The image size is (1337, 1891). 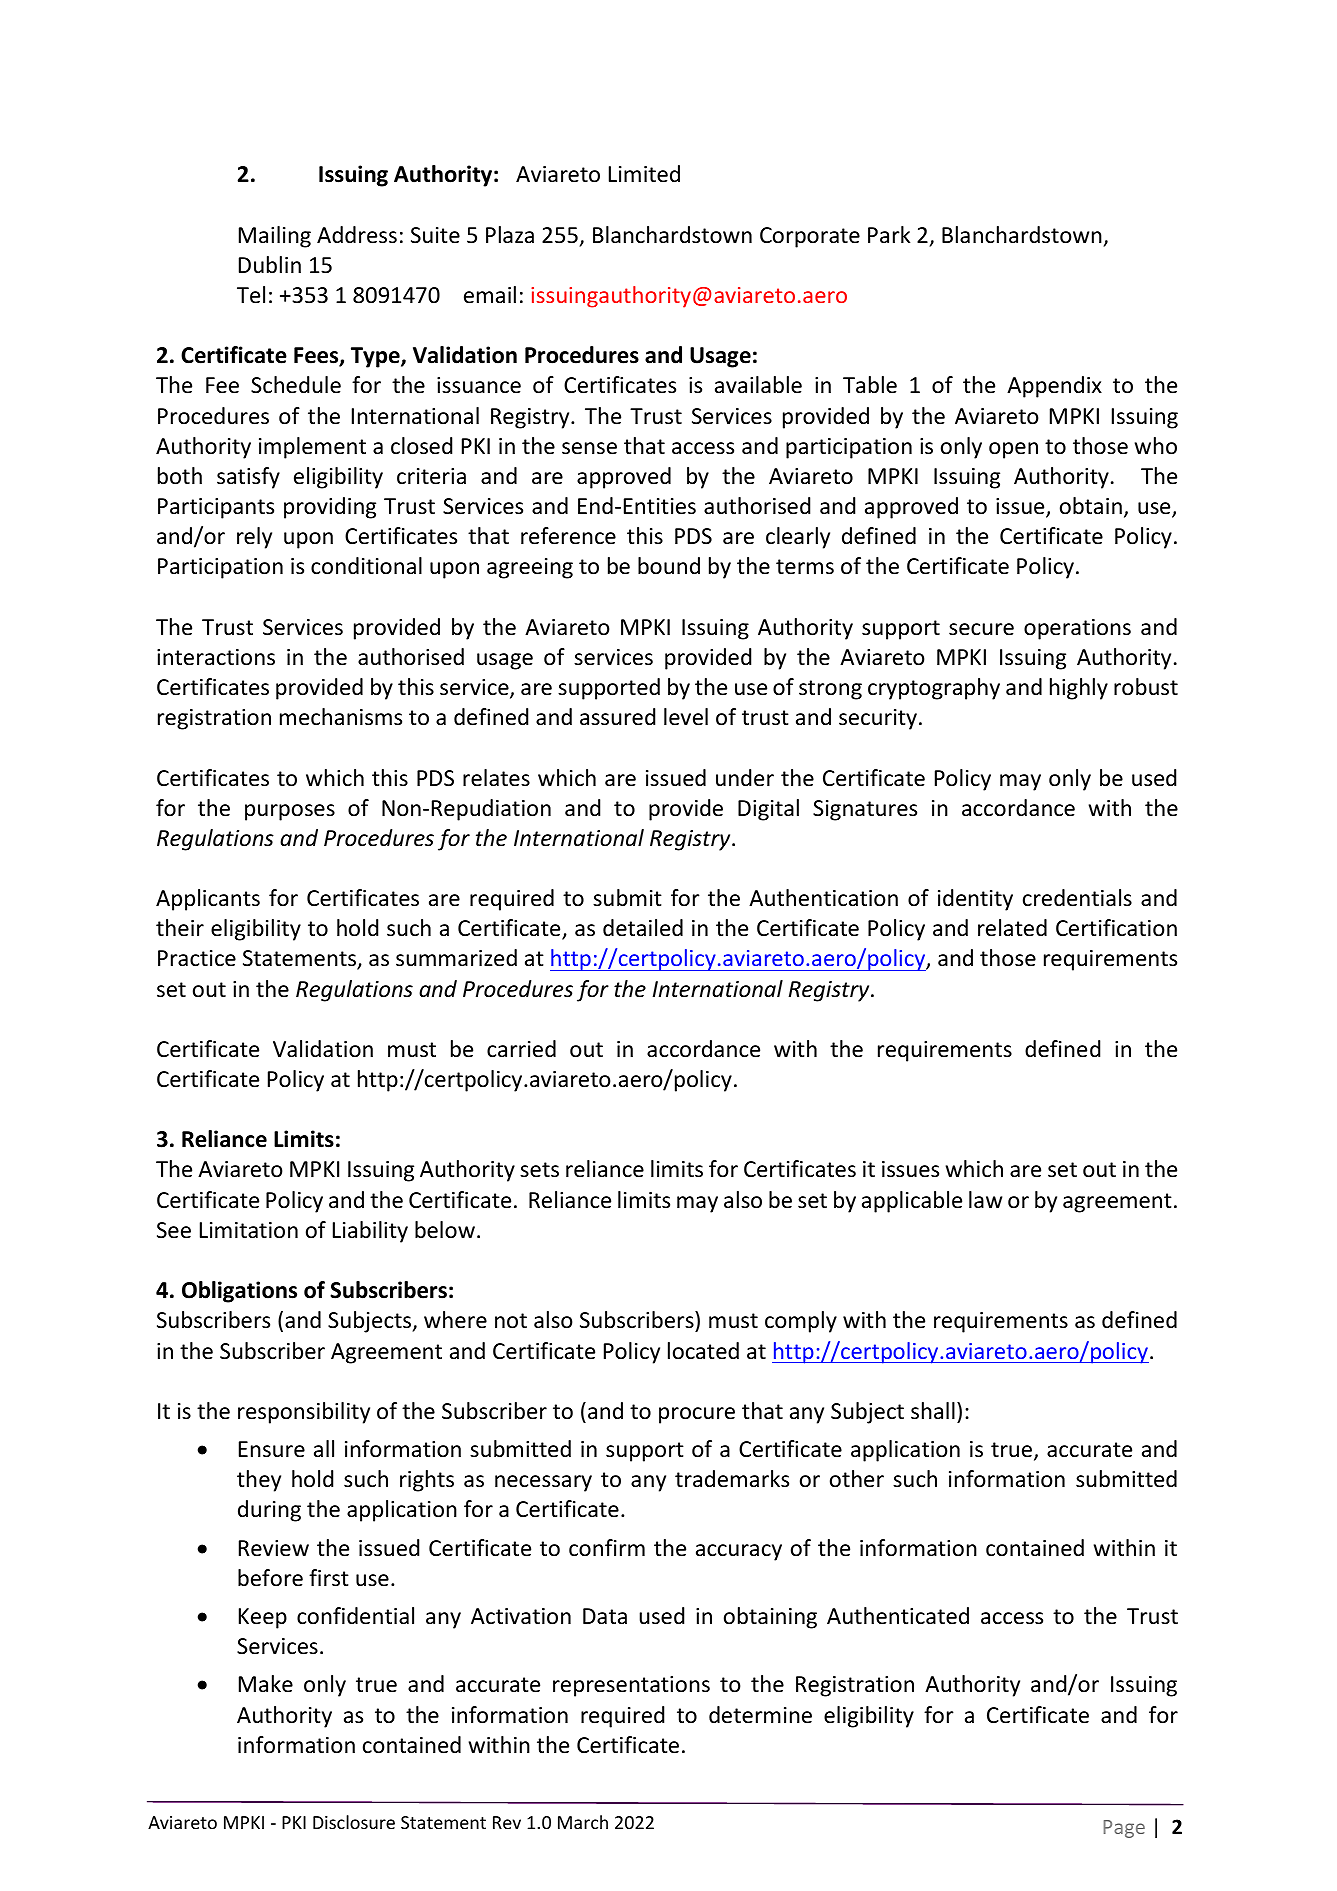 What do you see at coordinates (644, 174) in the screenshot?
I see `Limited` at bounding box center [644, 174].
